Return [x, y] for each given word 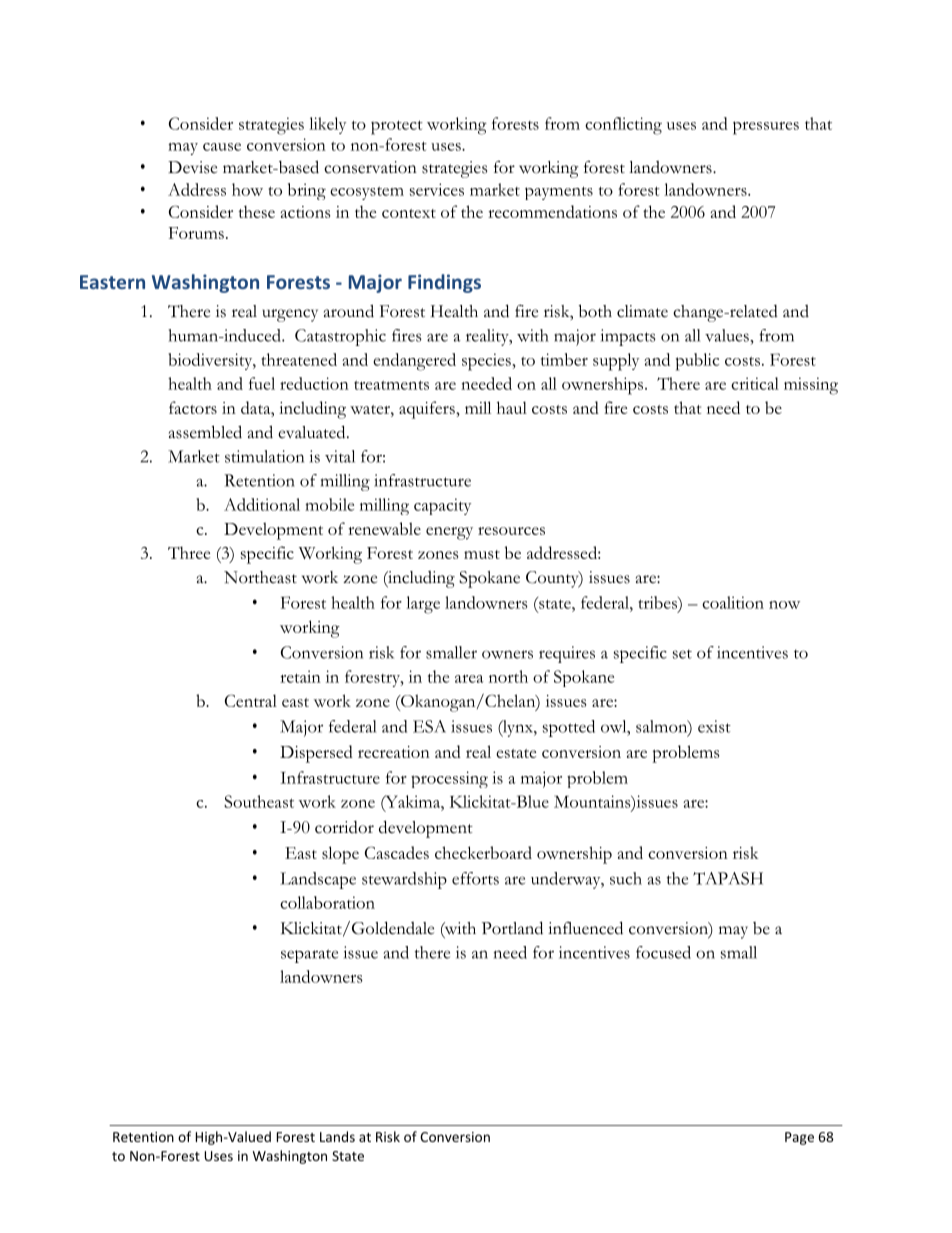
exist [714, 726]
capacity [442, 506]
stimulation [264, 456]
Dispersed [316, 754]
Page [799, 1138]
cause [222, 147]
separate [309, 956]
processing [449, 779]
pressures [766, 128]
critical [755, 383]
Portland [512, 928]
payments [559, 193]
